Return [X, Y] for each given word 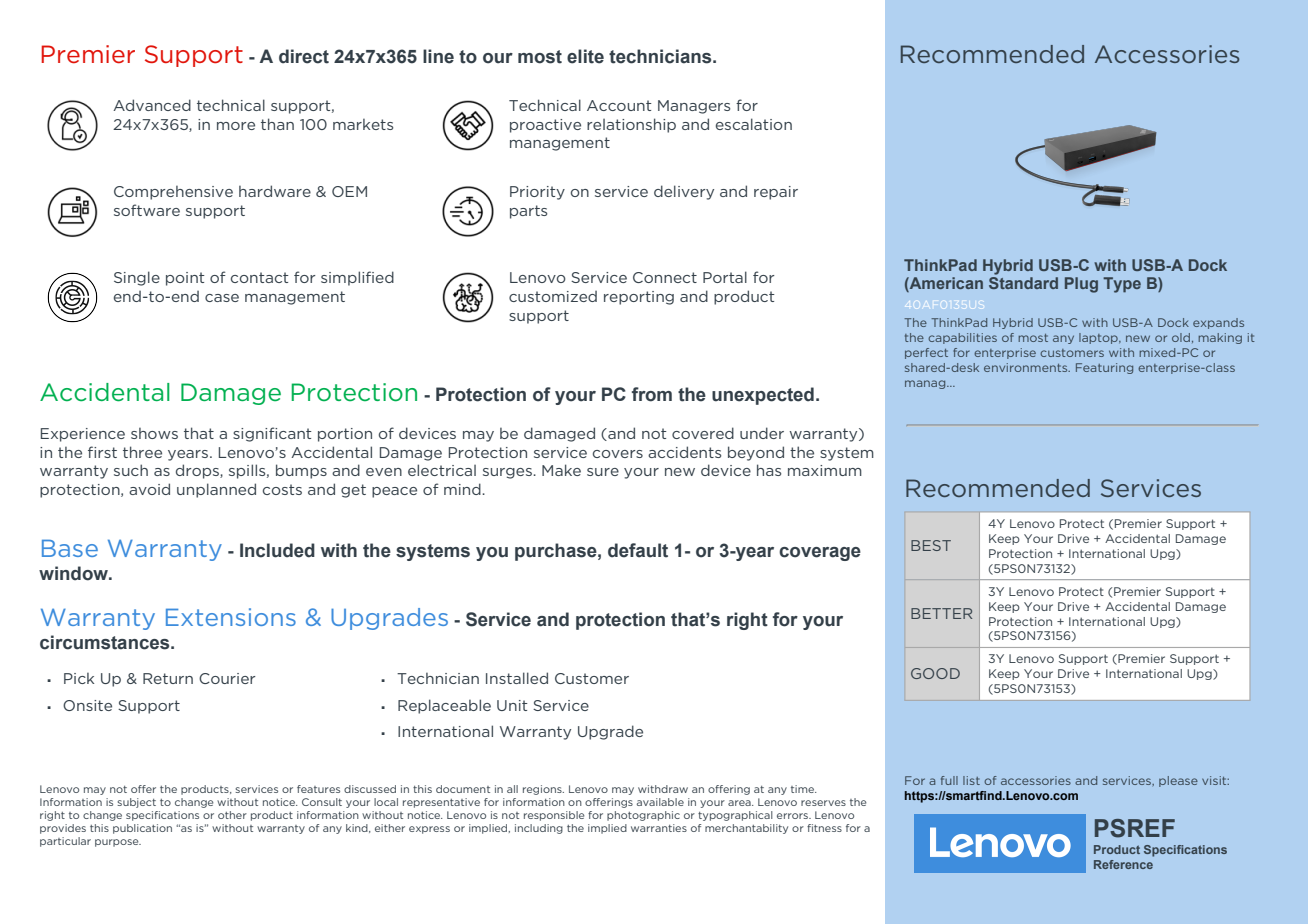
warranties [659, 828]
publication [142, 829]
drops [198, 471]
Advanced [152, 105]
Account [619, 105]
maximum [825, 470]
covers [618, 454]
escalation [754, 124]
